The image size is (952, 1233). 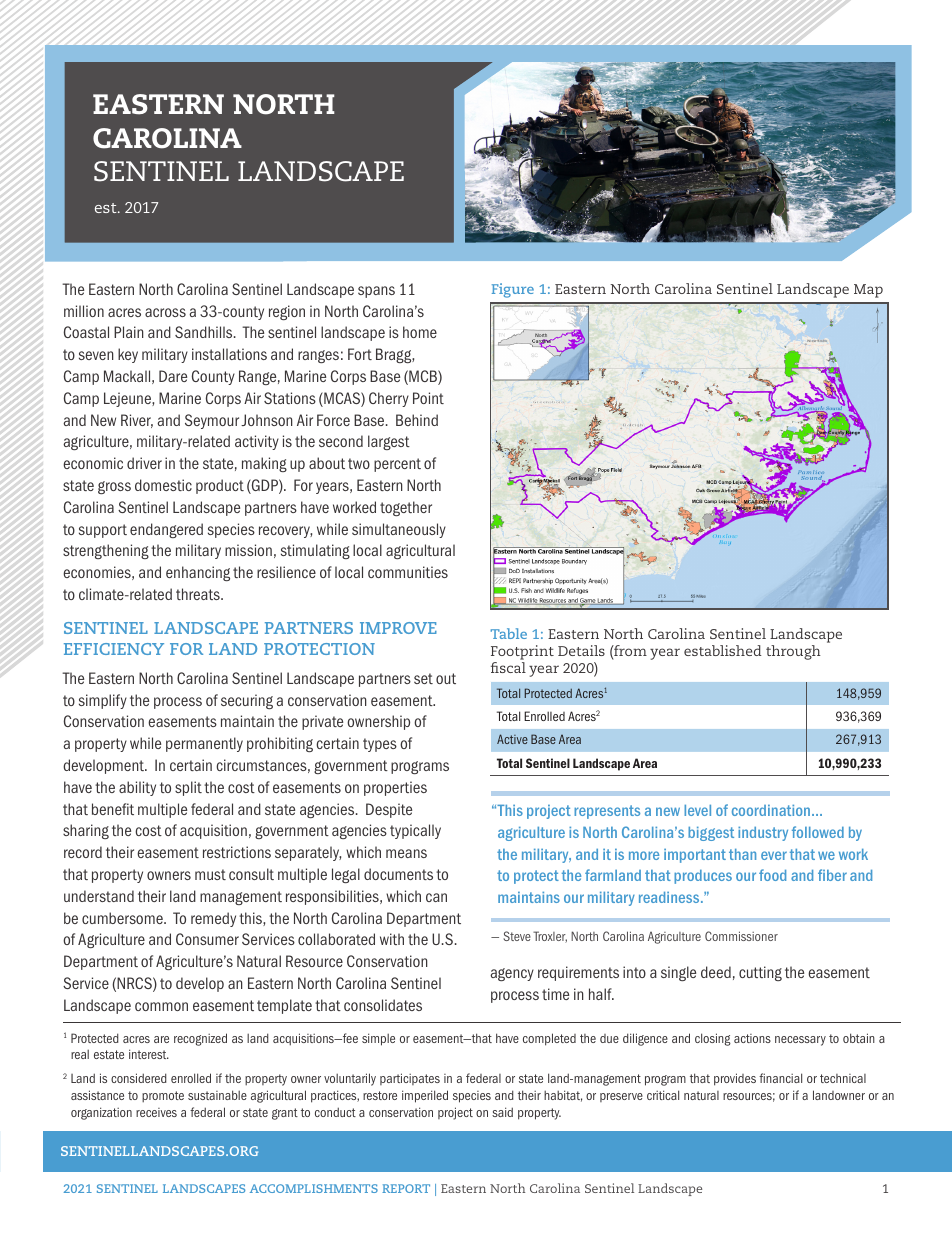 What do you see at coordinates (406, 508) in the image?
I see `together` at bounding box center [406, 508].
